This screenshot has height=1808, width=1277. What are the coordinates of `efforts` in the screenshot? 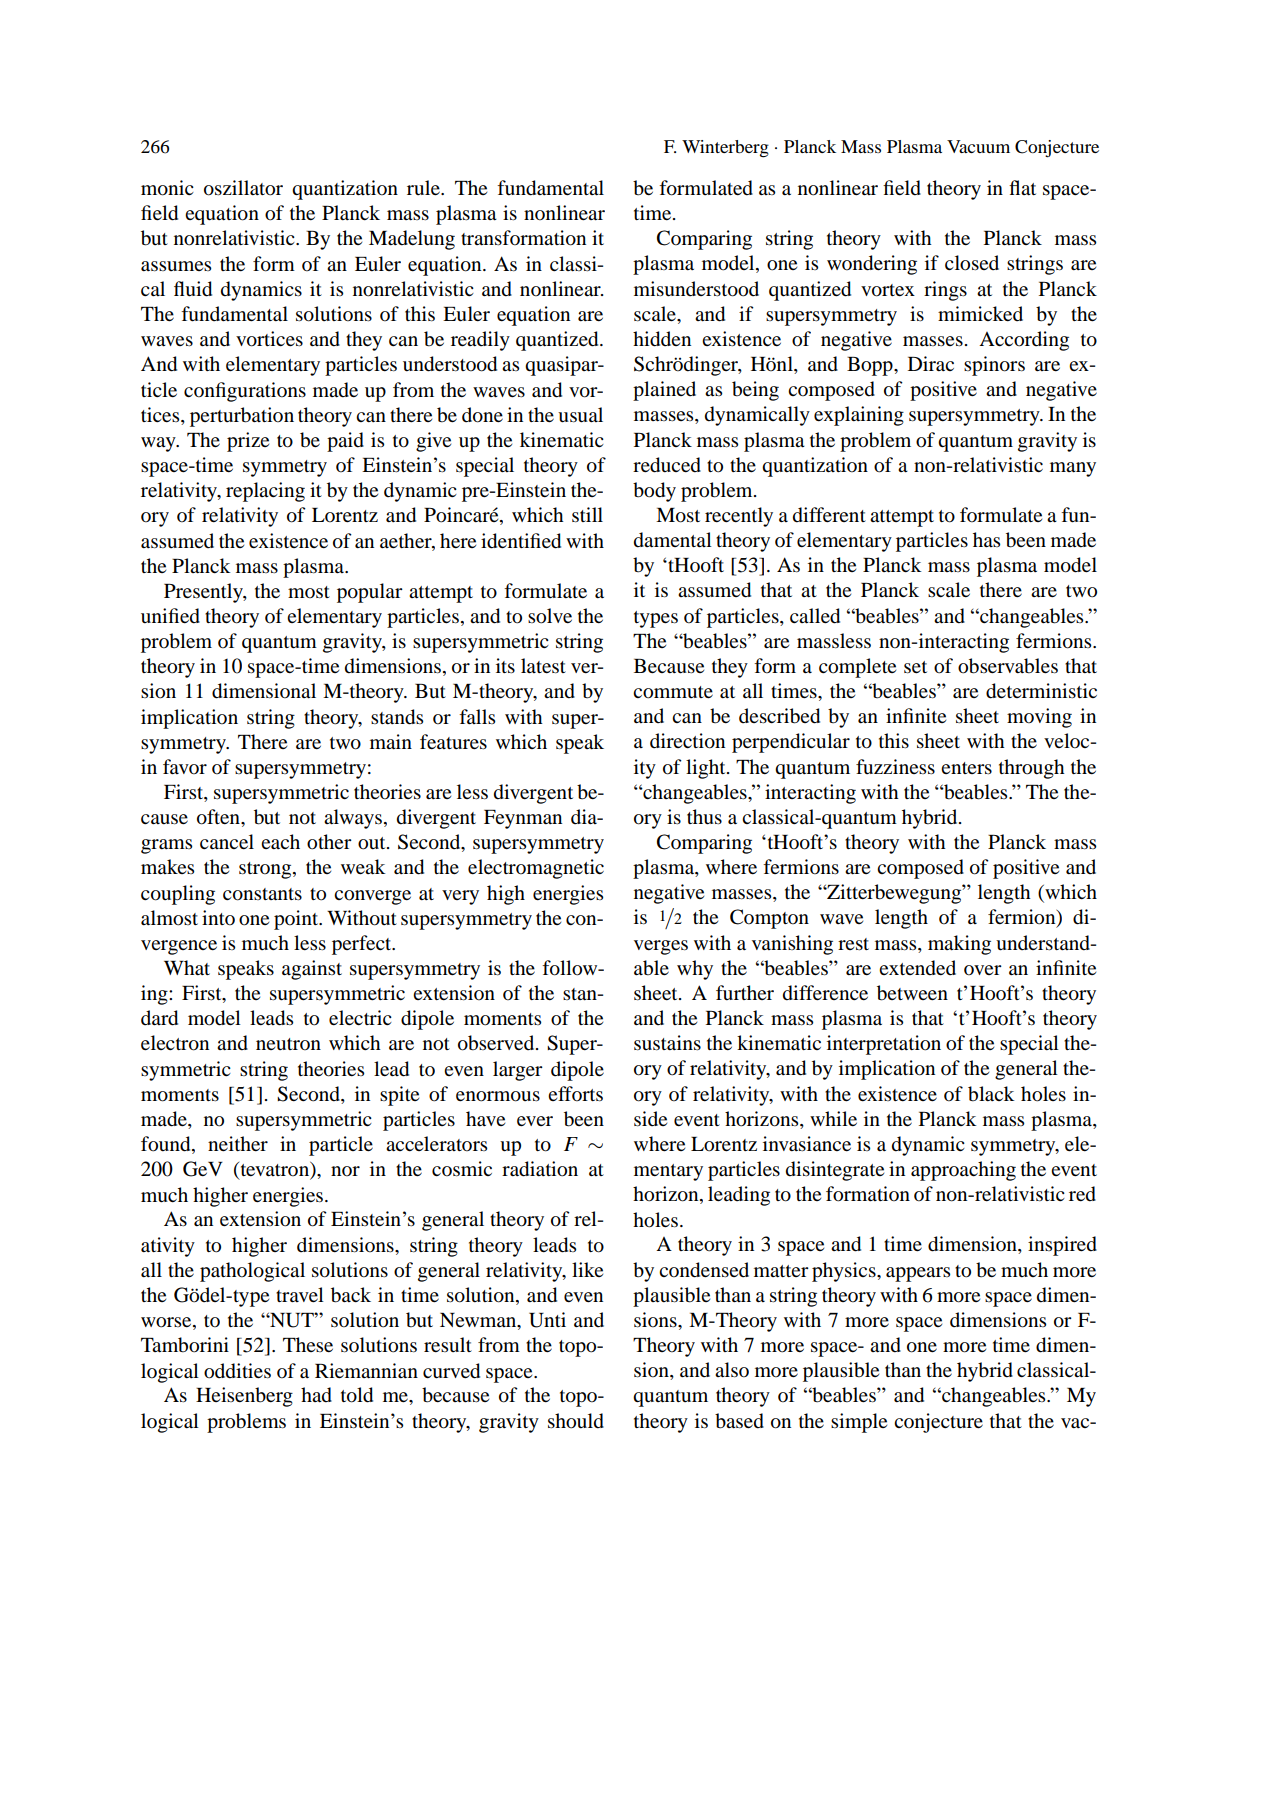 It's located at (575, 1094).
